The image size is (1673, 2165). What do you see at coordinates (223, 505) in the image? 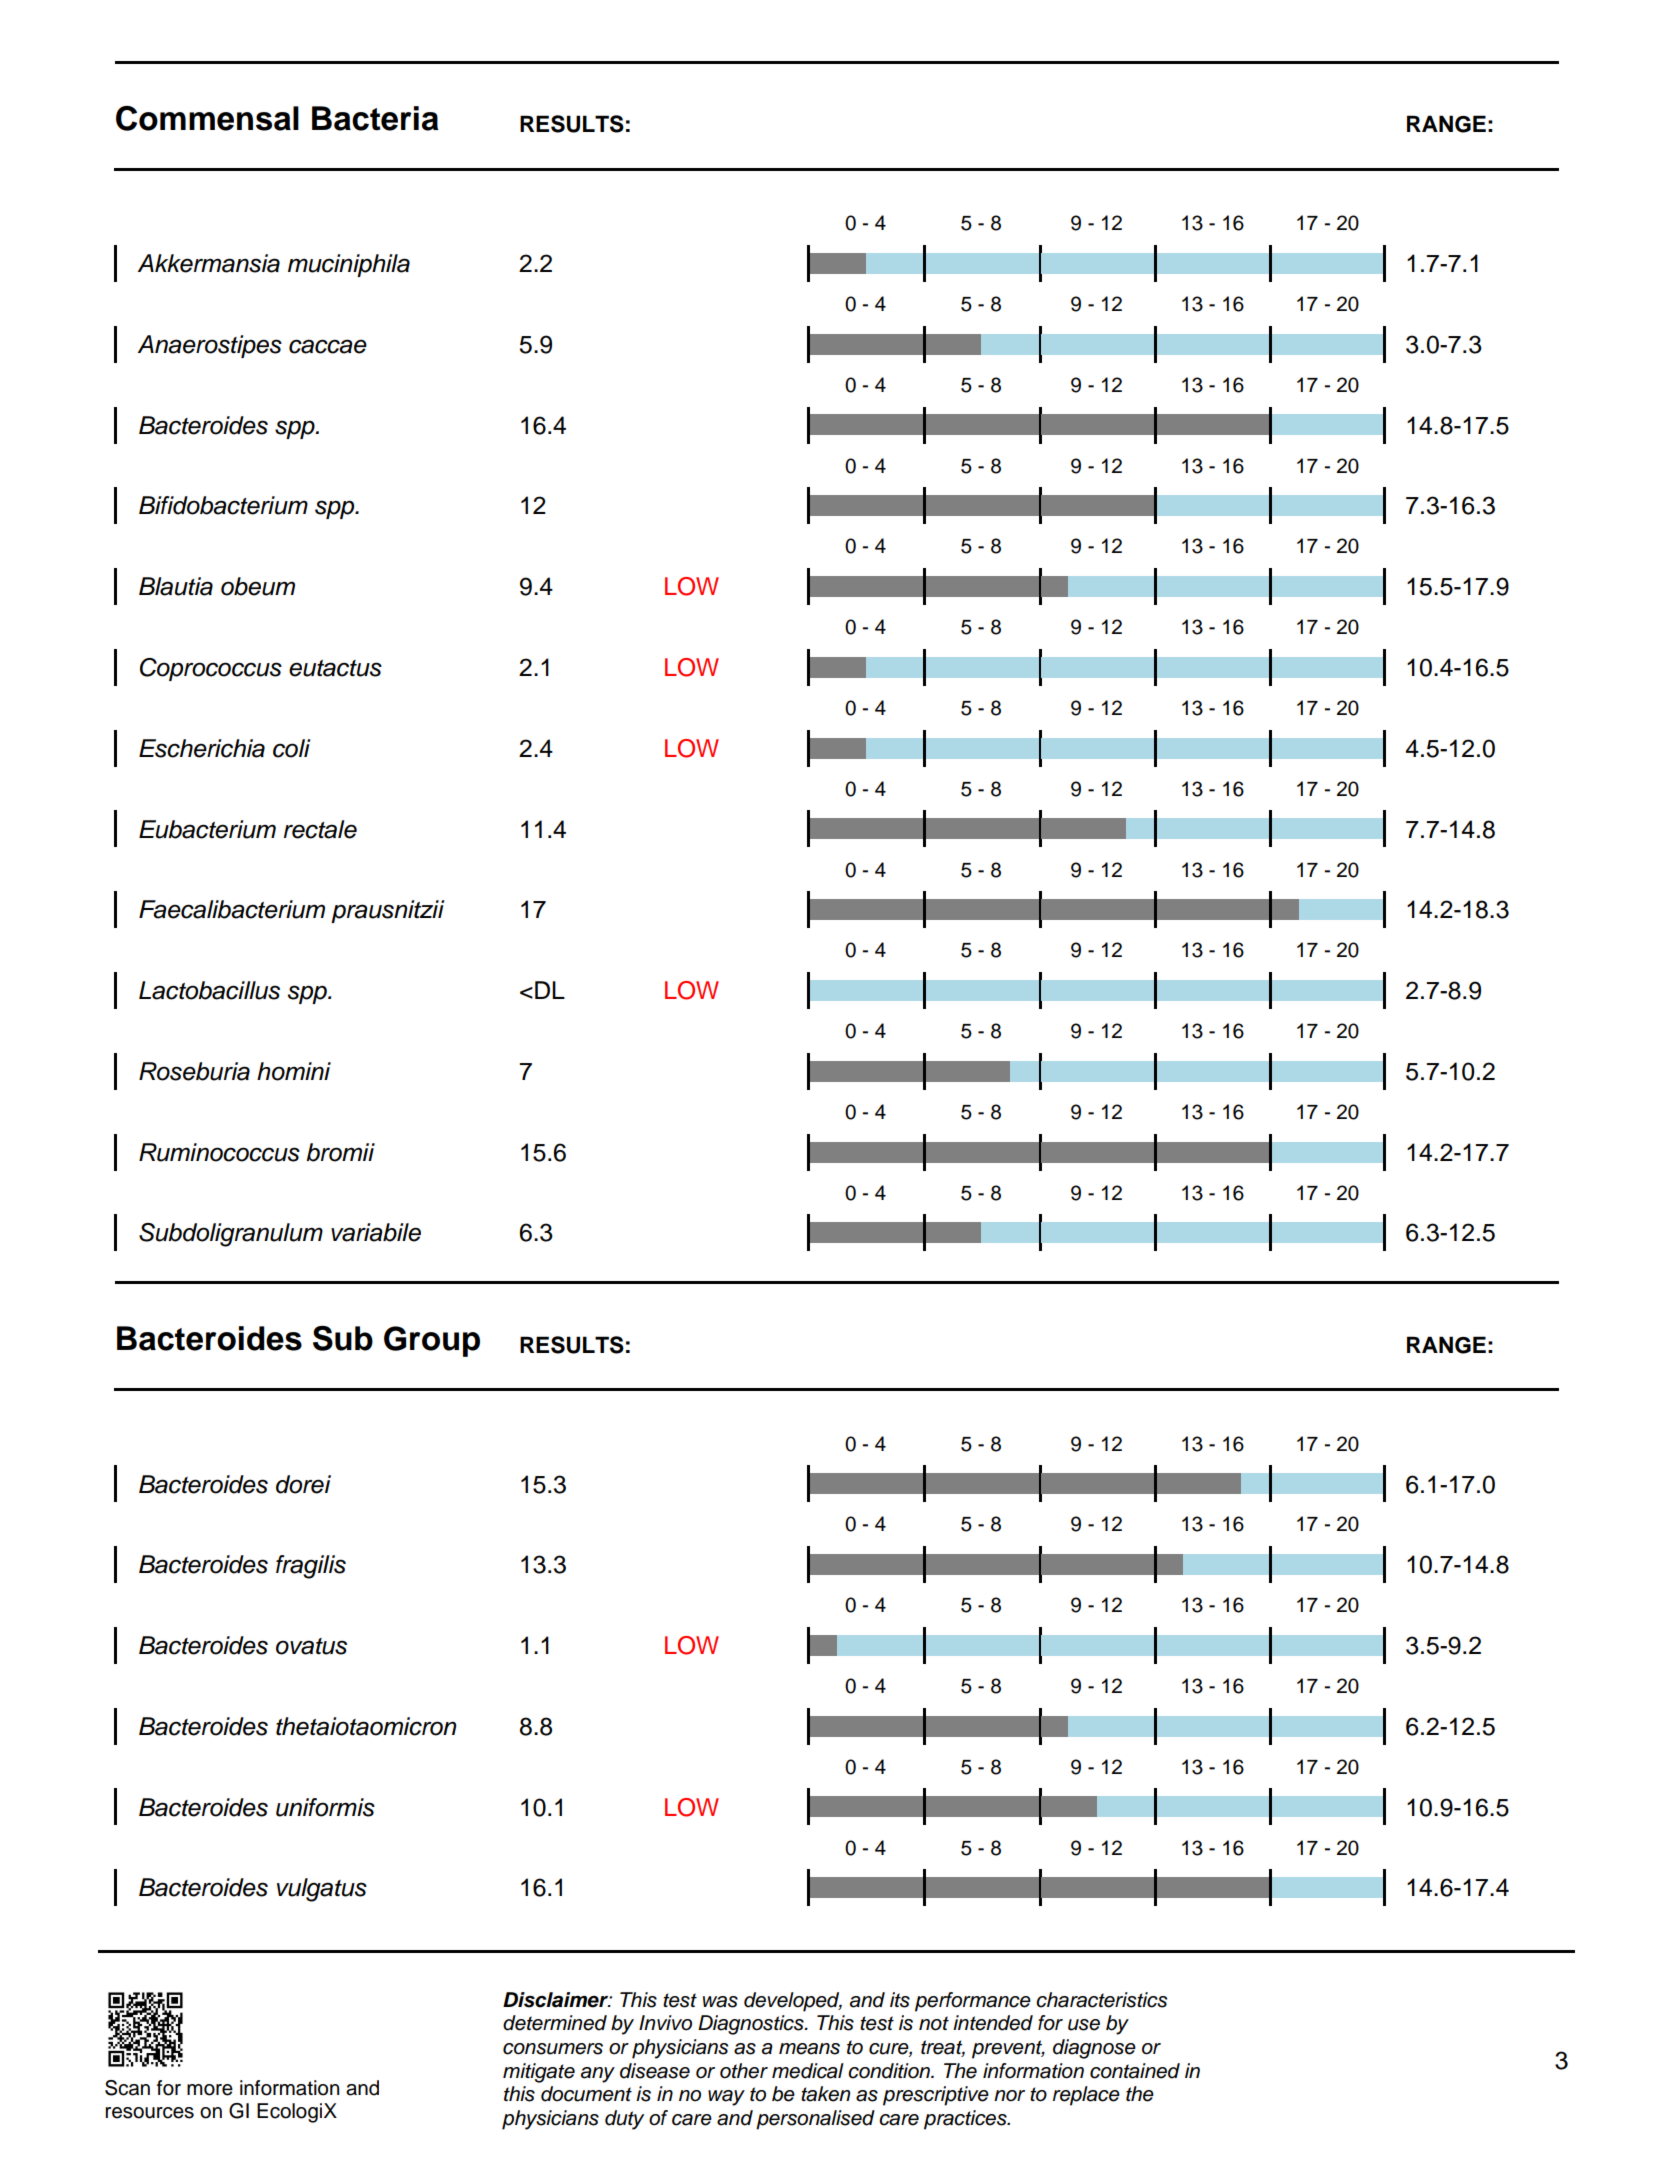
I see `Bifidobacterium` at bounding box center [223, 505].
